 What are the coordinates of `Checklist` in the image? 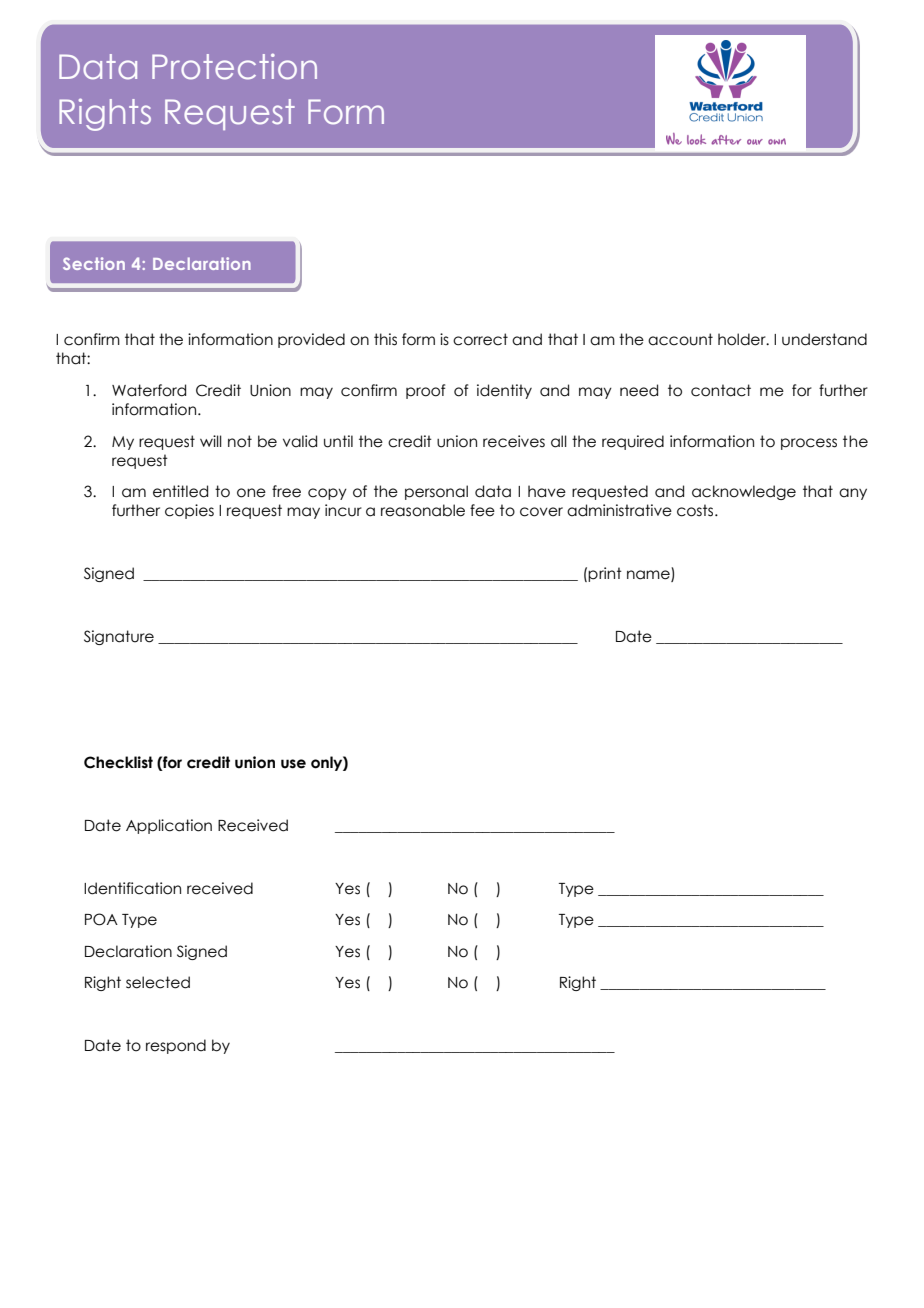 It's located at (118, 762).
